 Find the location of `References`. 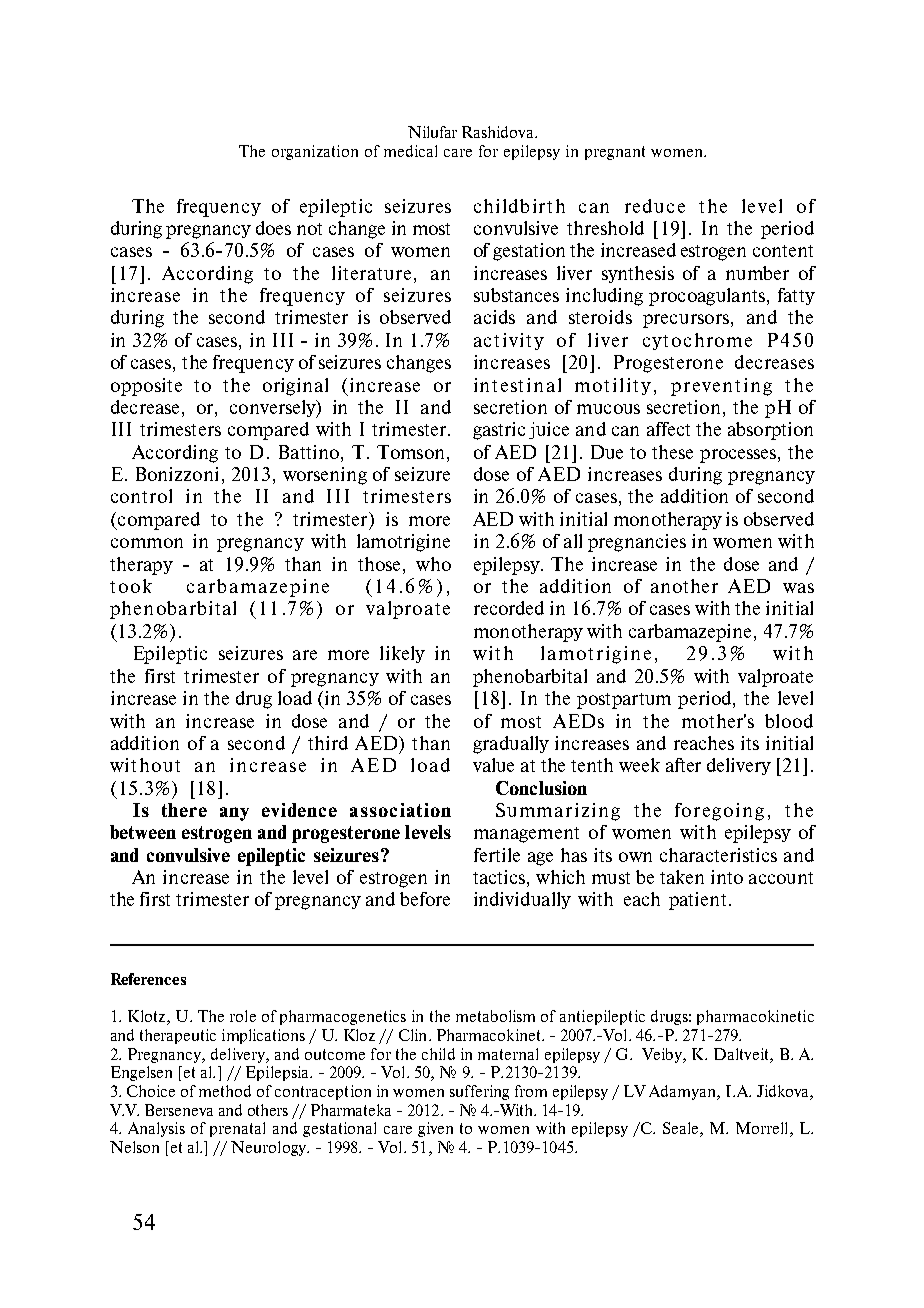

References is located at coordinates (148, 979).
